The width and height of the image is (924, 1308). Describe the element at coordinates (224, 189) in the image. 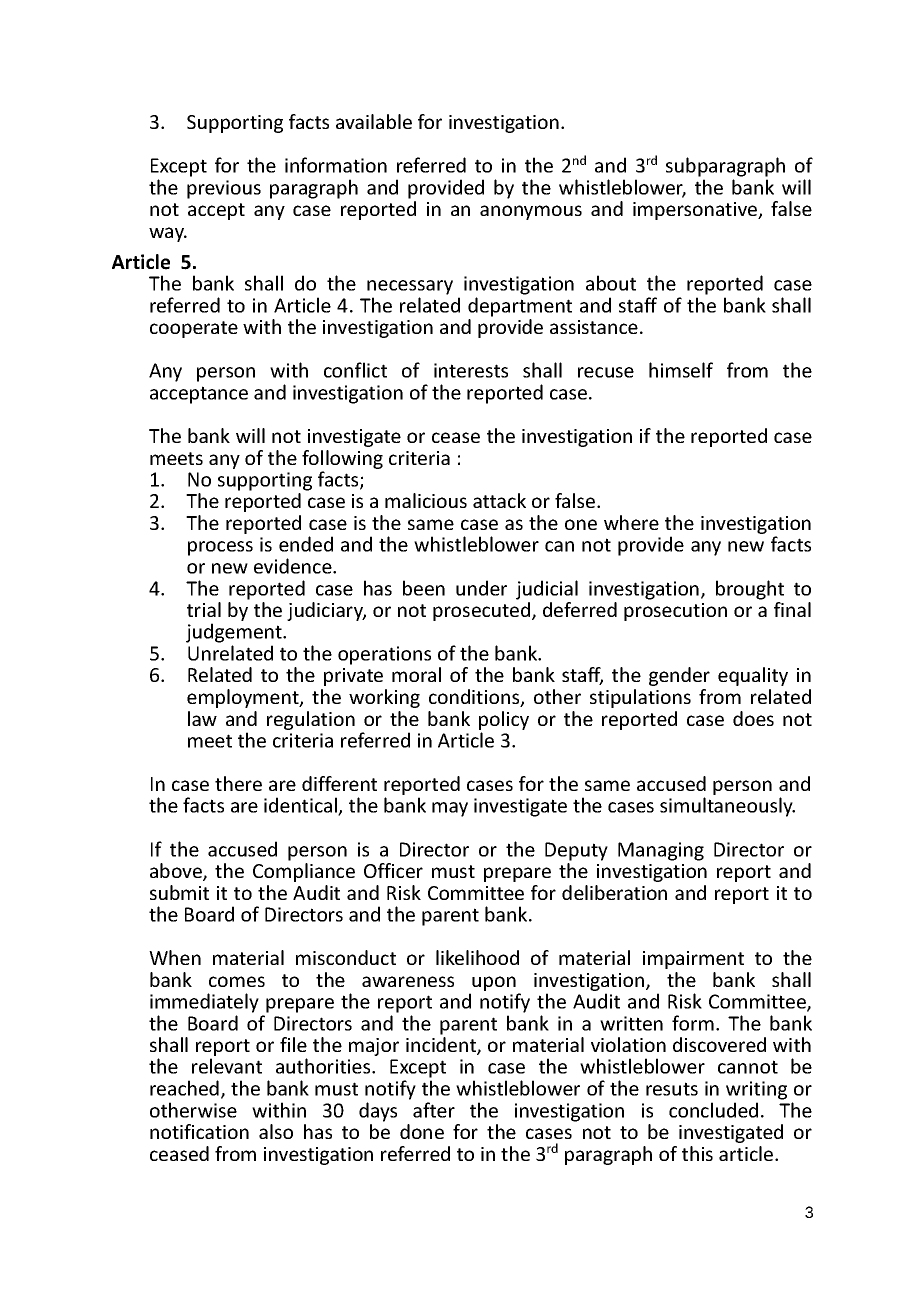

I see `previous` at that location.
